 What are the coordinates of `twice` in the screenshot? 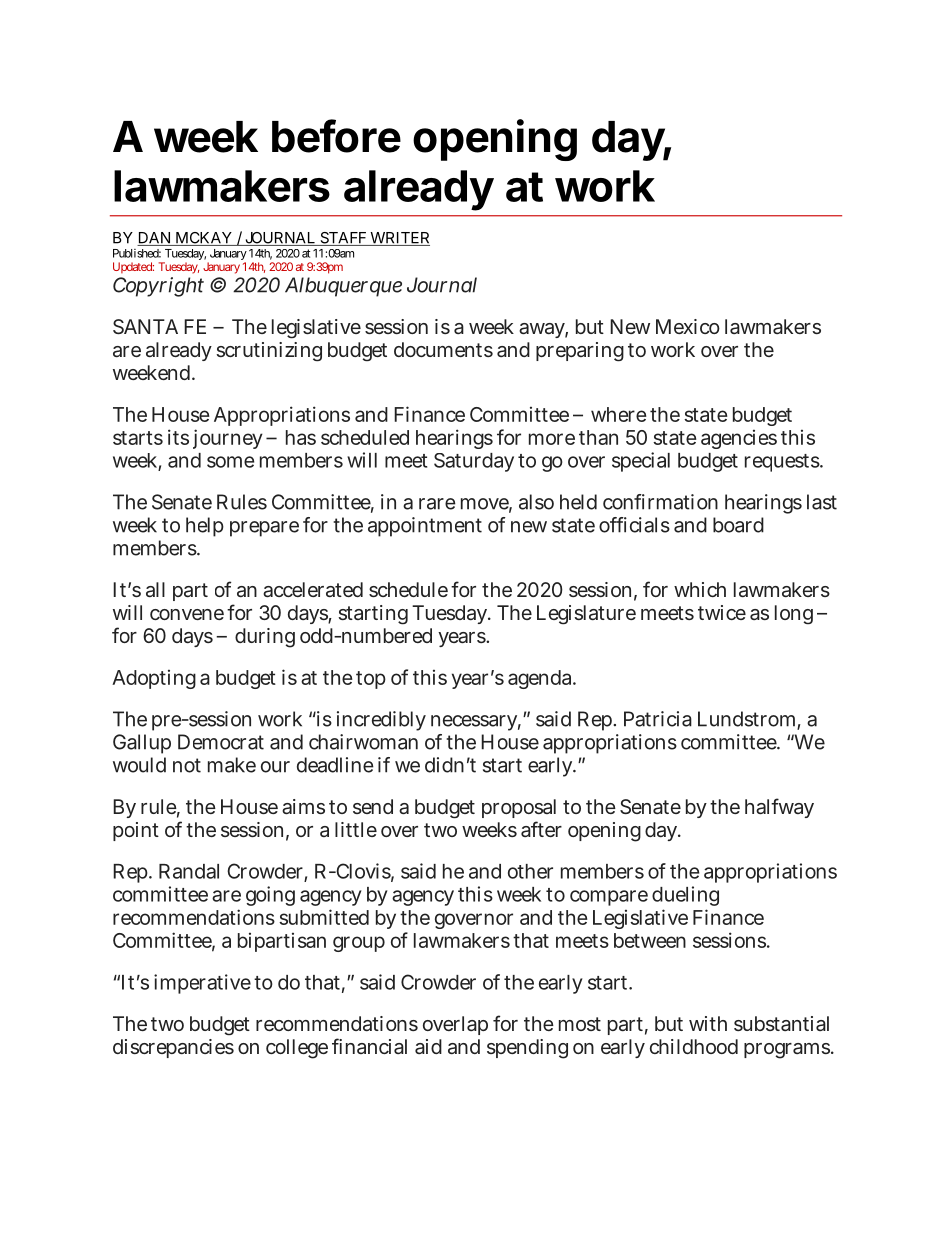 It's located at (722, 612).
